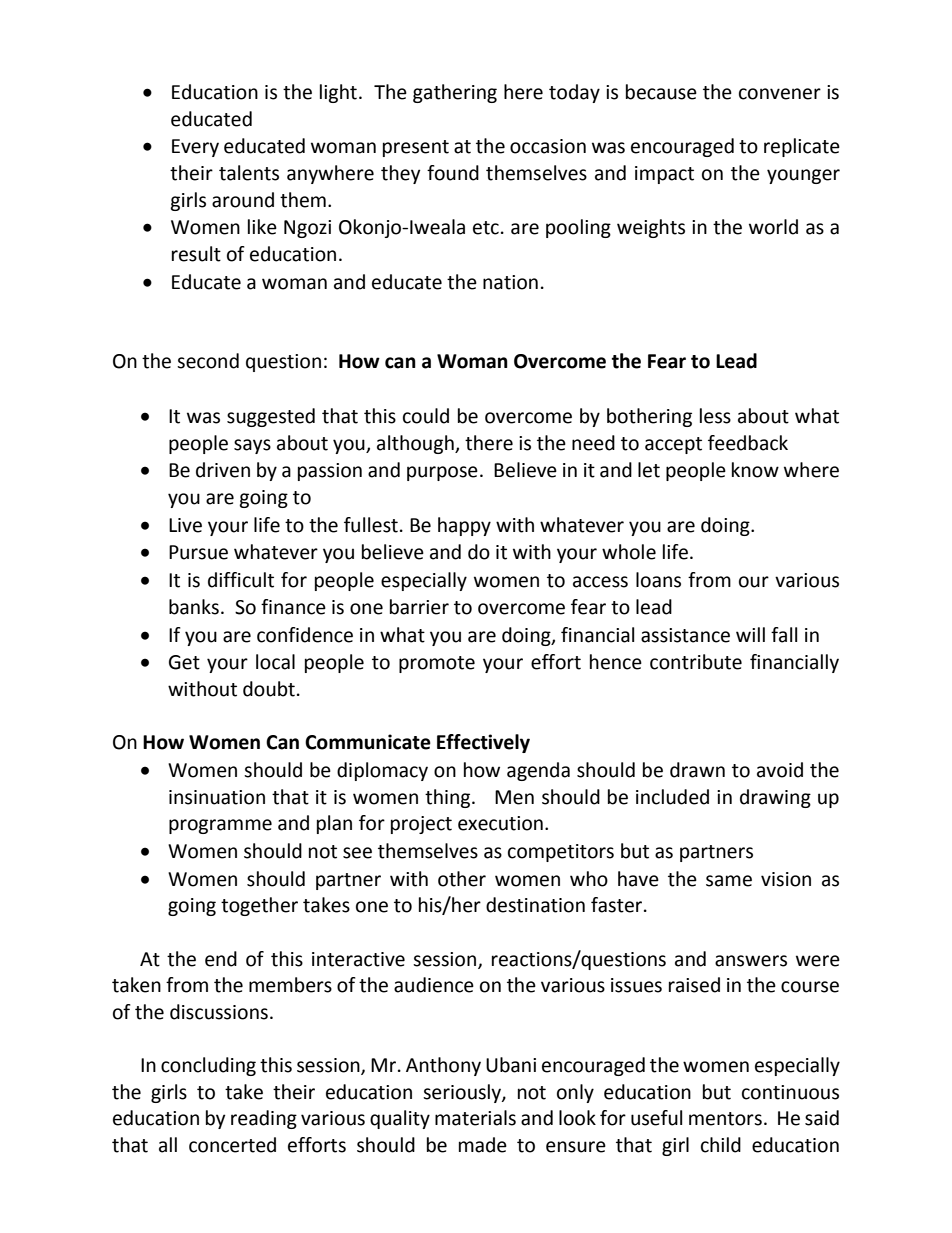 Image resolution: width=952 pixels, height=1233 pixels. Describe the element at coordinates (802, 147) in the screenshot. I see `replicate` at that location.
